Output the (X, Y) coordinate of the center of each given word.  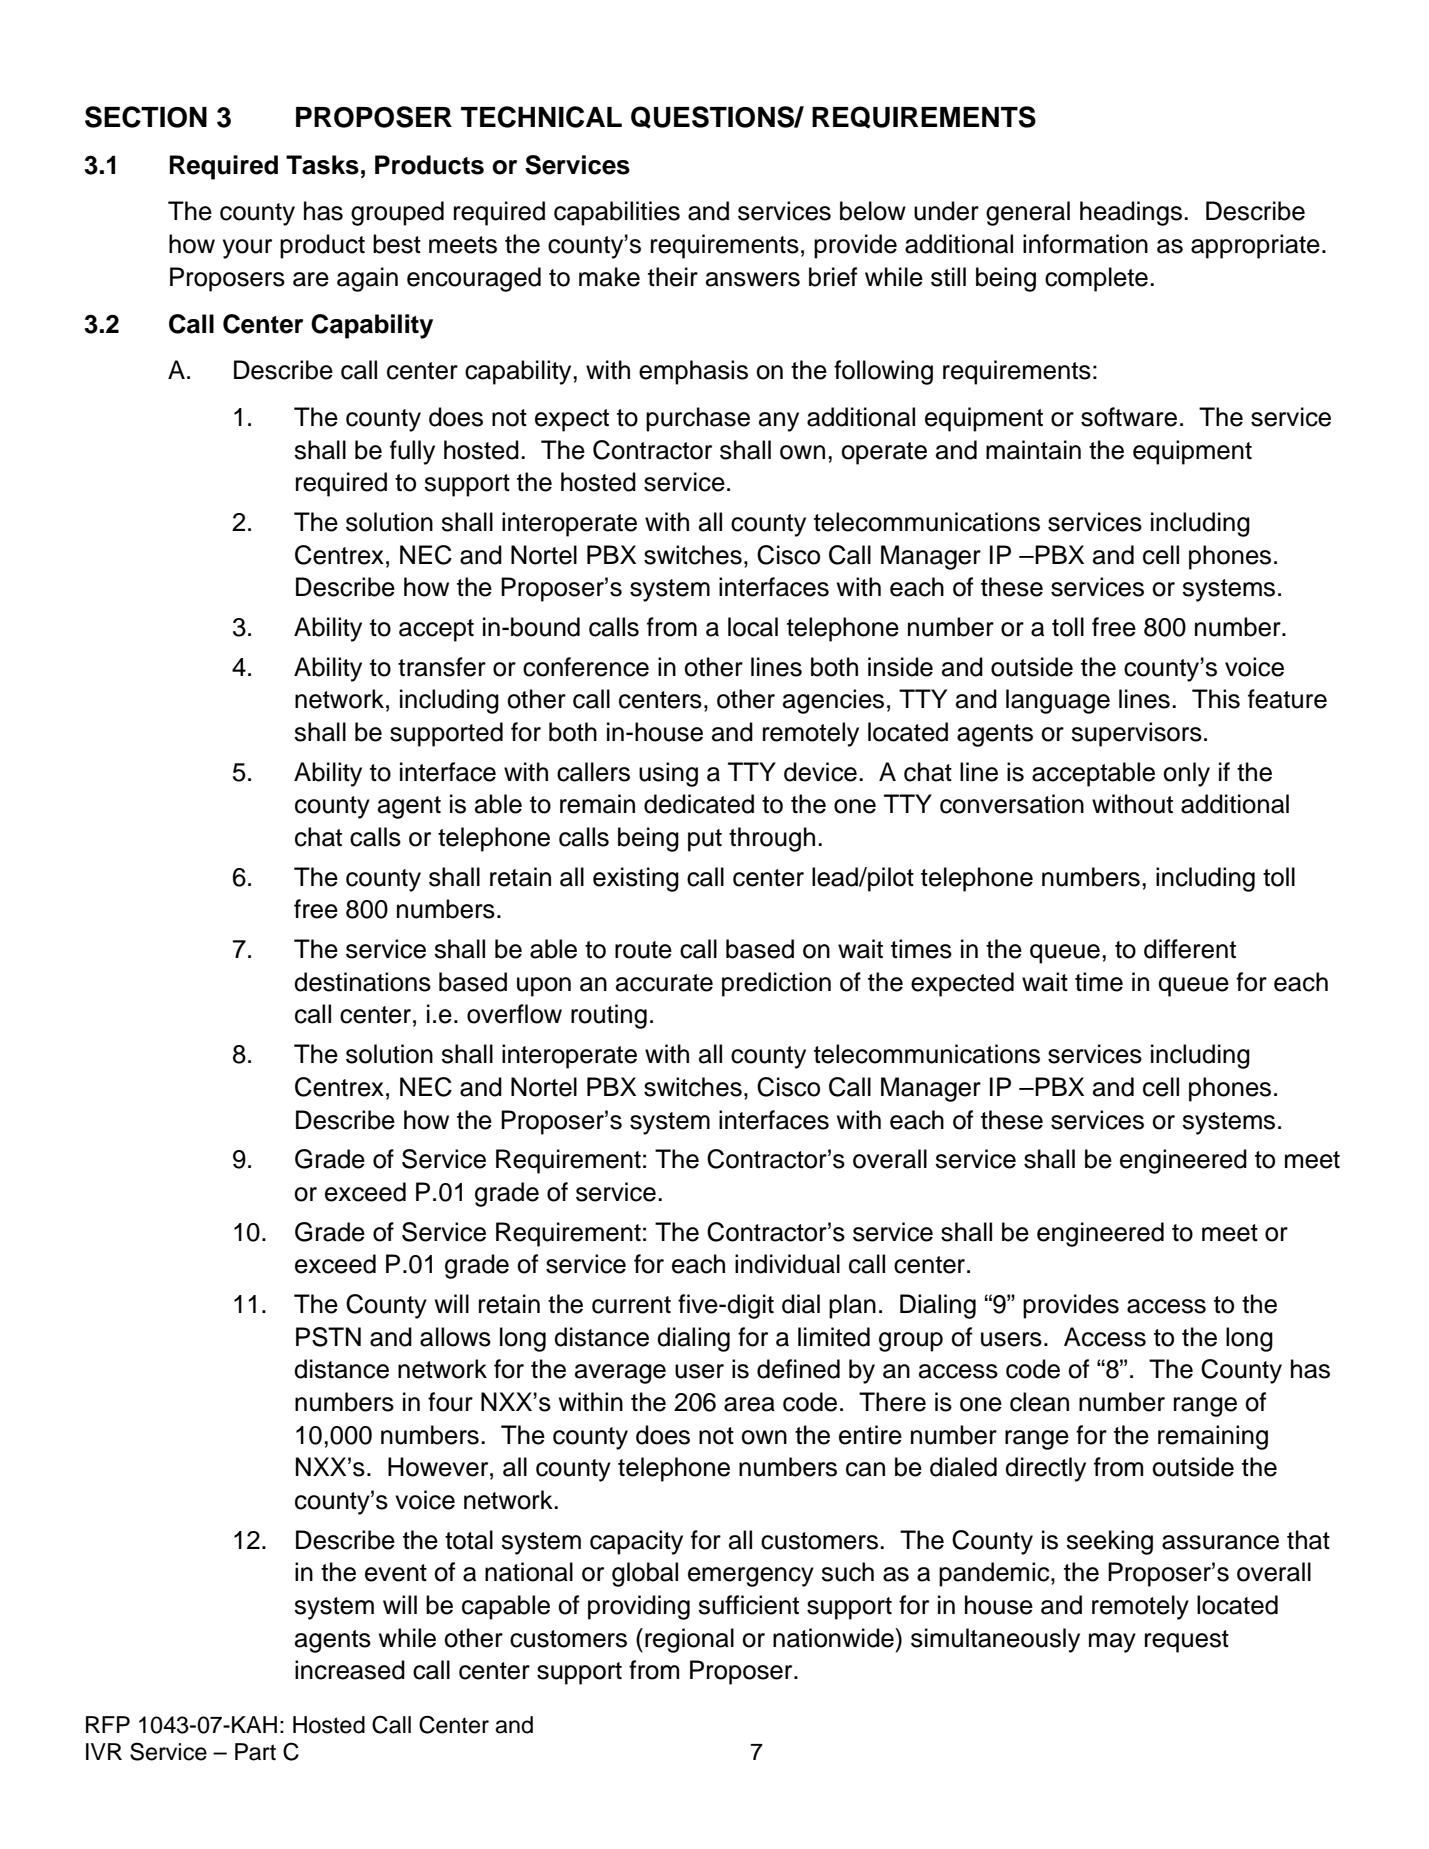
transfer (442, 667)
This (1216, 699)
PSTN (328, 1337)
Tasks (322, 165)
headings (1131, 213)
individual (787, 1264)
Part (255, 1752)
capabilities (617, 213)
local (753, 627)
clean (1039, 1402)
